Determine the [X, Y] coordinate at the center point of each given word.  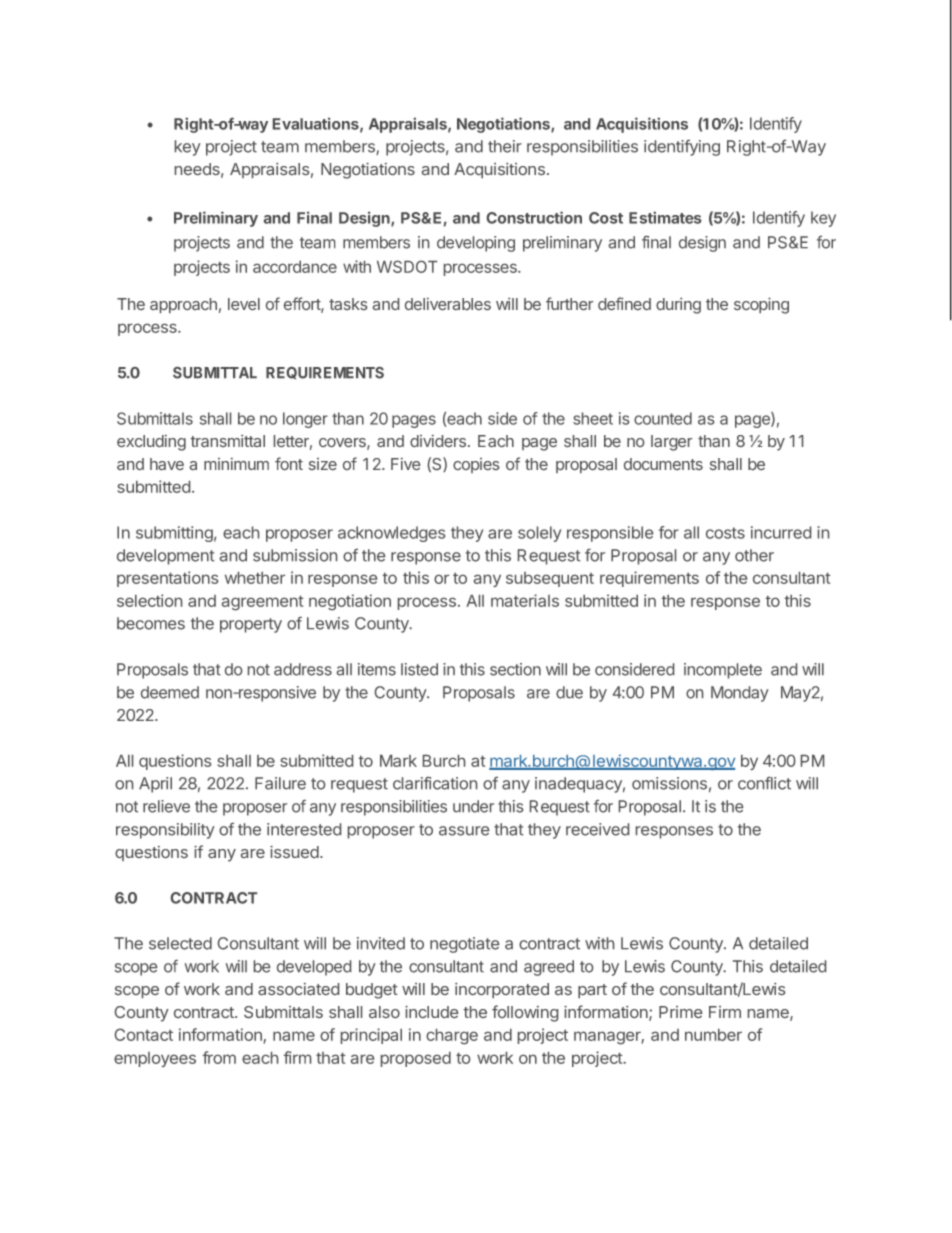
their [505, 146]
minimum [236, 464]
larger [671, 443]
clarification [435, 783]
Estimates [665, 217]
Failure [280, 783]
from [219, 1057]
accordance [295, 267]
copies [476, 465]
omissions [669, 783]
